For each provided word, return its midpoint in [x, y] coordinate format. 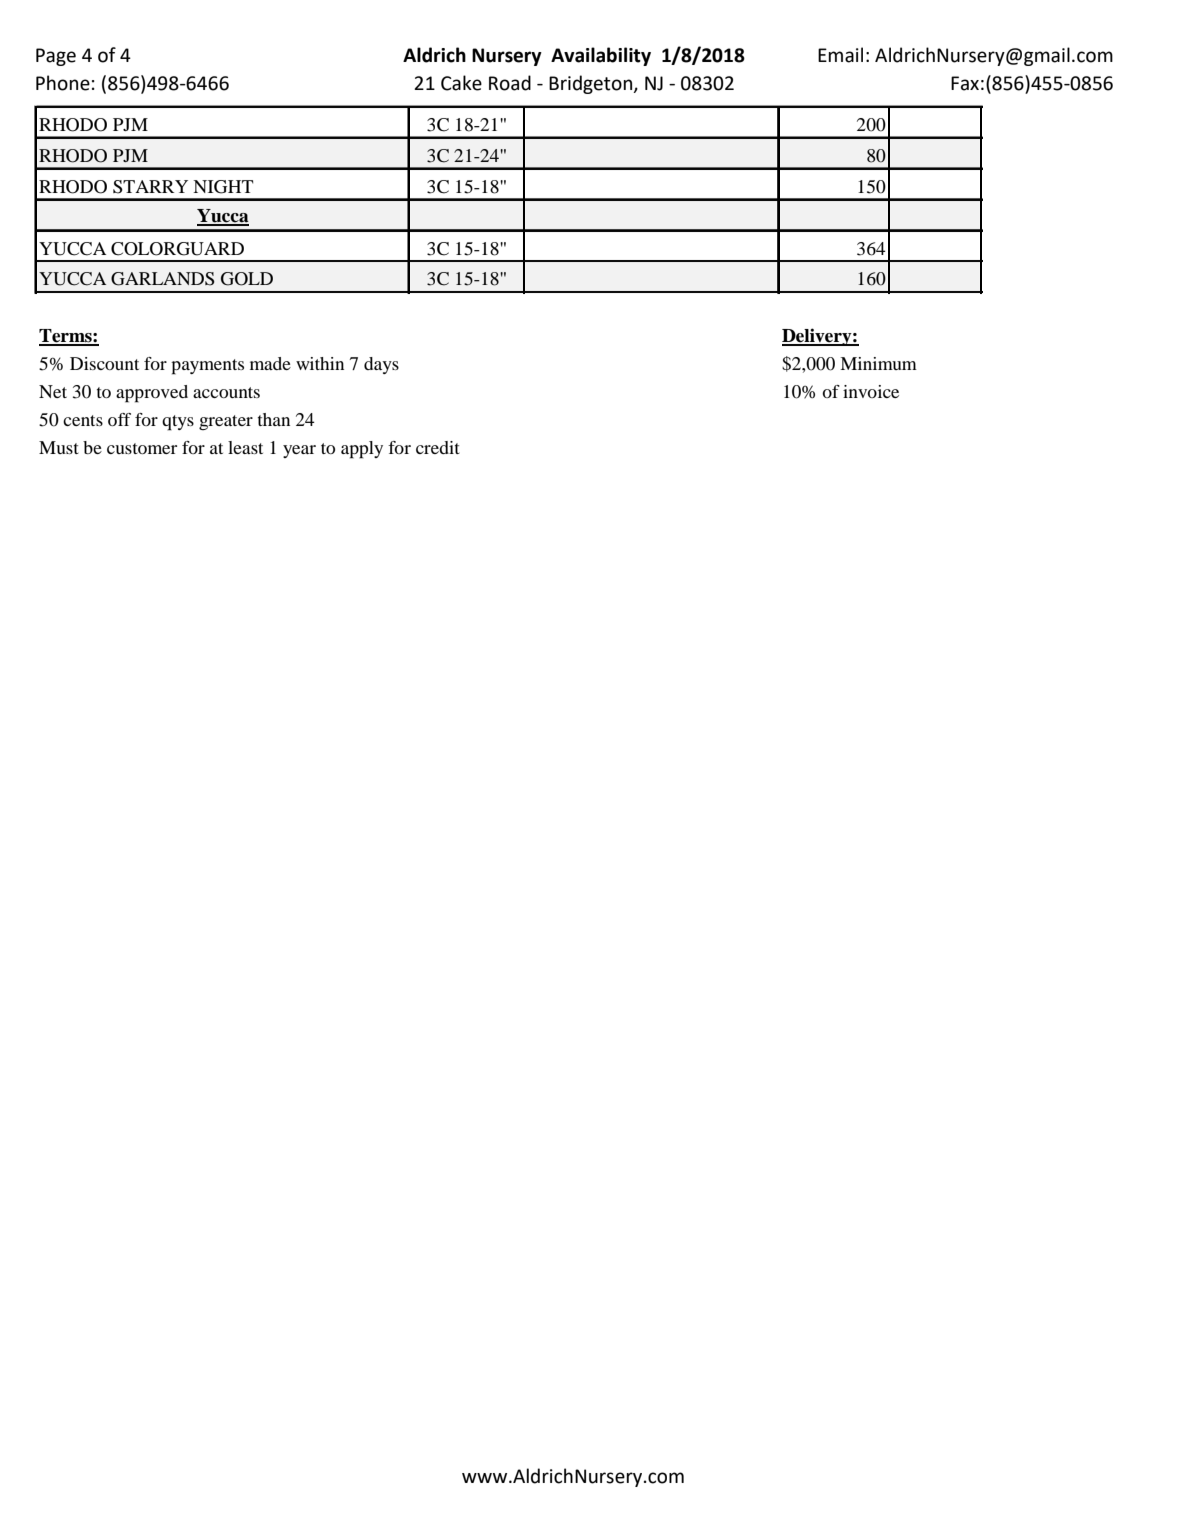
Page [56, 57]
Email [840, 55]
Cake [461, 83]
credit [438, 447]
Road [510, 83]
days [381, 365]
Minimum [878, 363]
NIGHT [223, 187]
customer [142, 448]
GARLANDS [163, 279]
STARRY [150, 187]
